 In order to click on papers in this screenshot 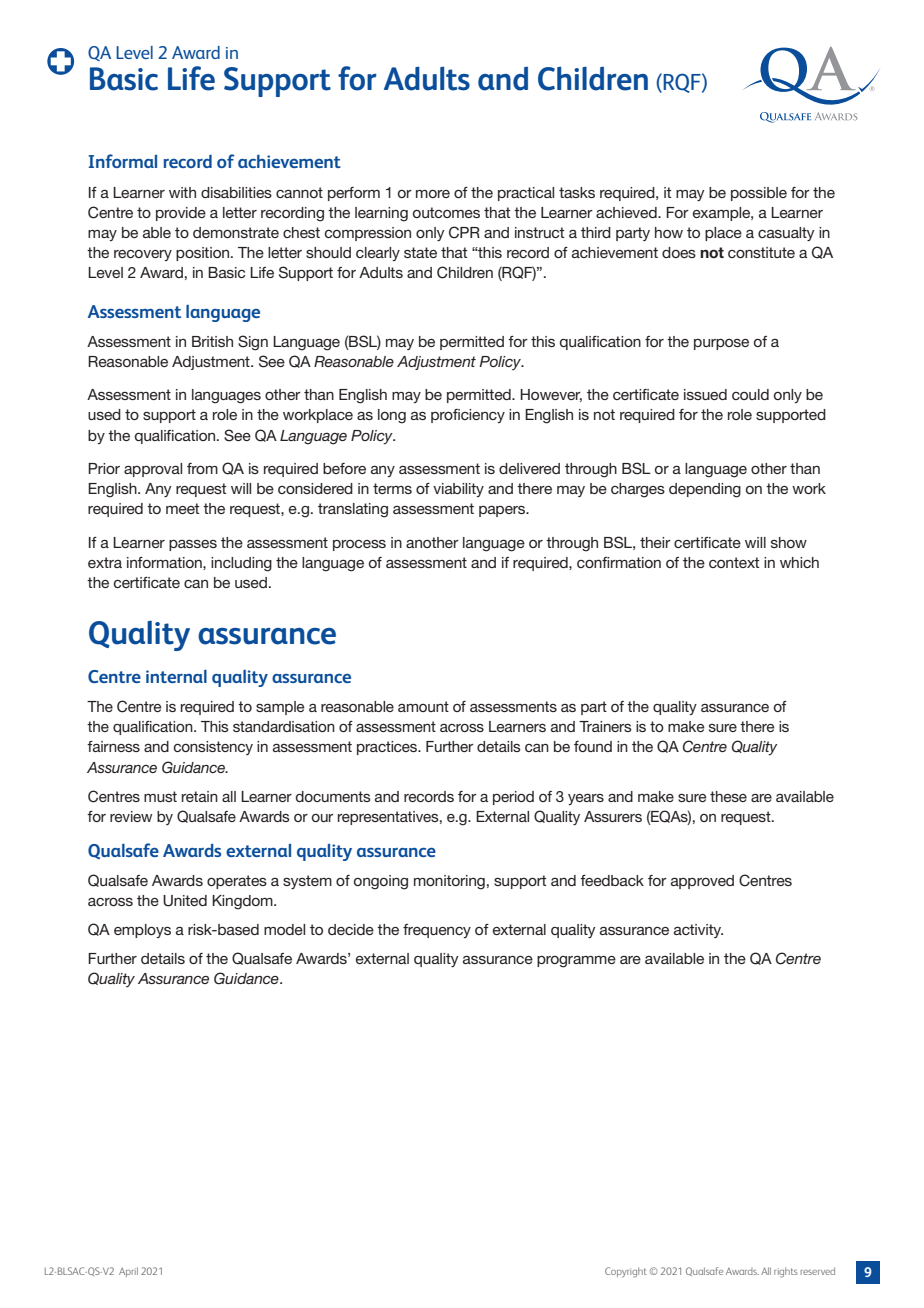, I will do `click(503, 511)`.
